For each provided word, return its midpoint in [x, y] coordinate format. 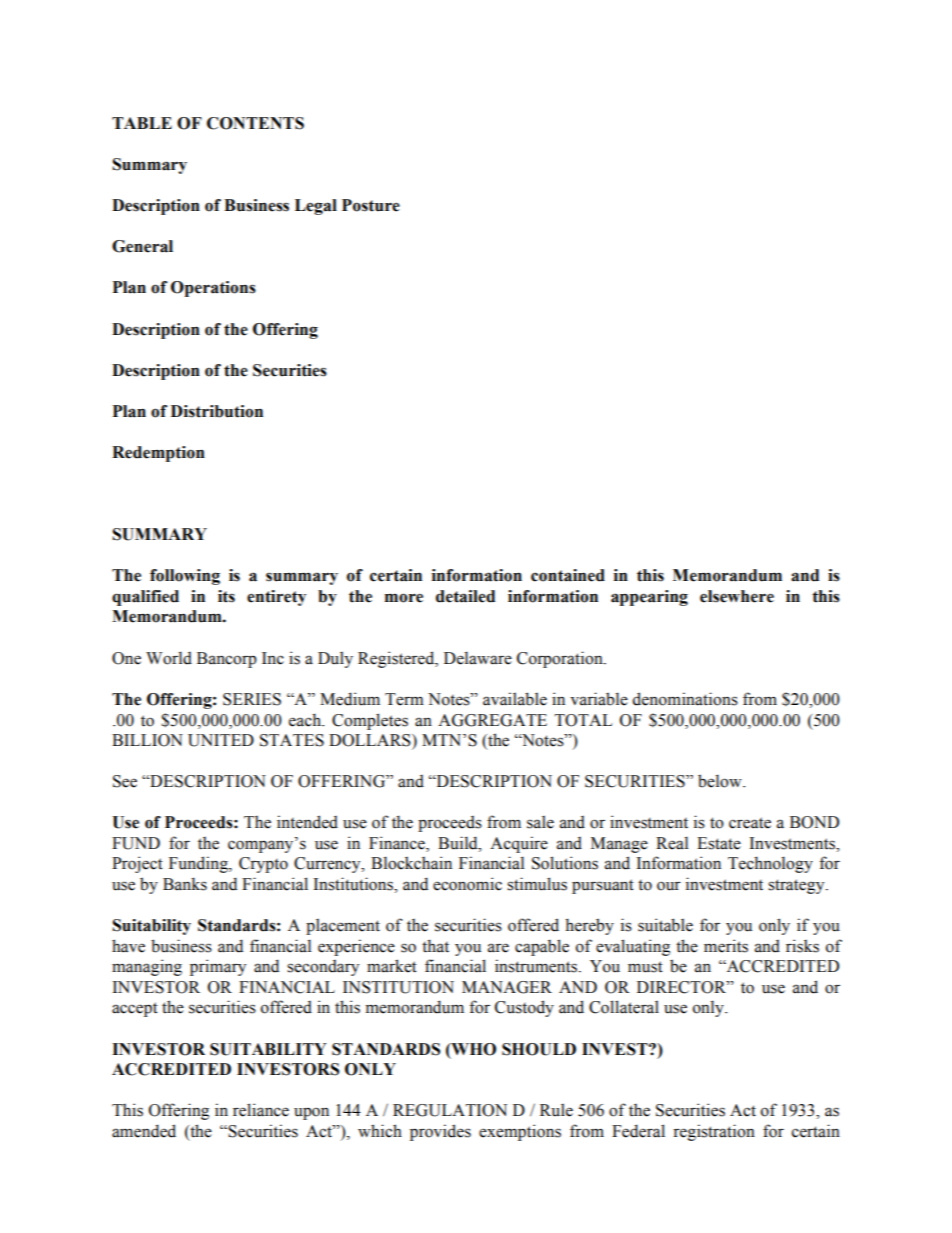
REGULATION [450, 1110]
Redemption [158, 454]
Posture [371, 205]
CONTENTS [255, 123]
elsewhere [737, 596]
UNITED [221, 740]
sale [540, 822]
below [721, 781]
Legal [316, 207]
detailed [465, 596]
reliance [261, 1110]
